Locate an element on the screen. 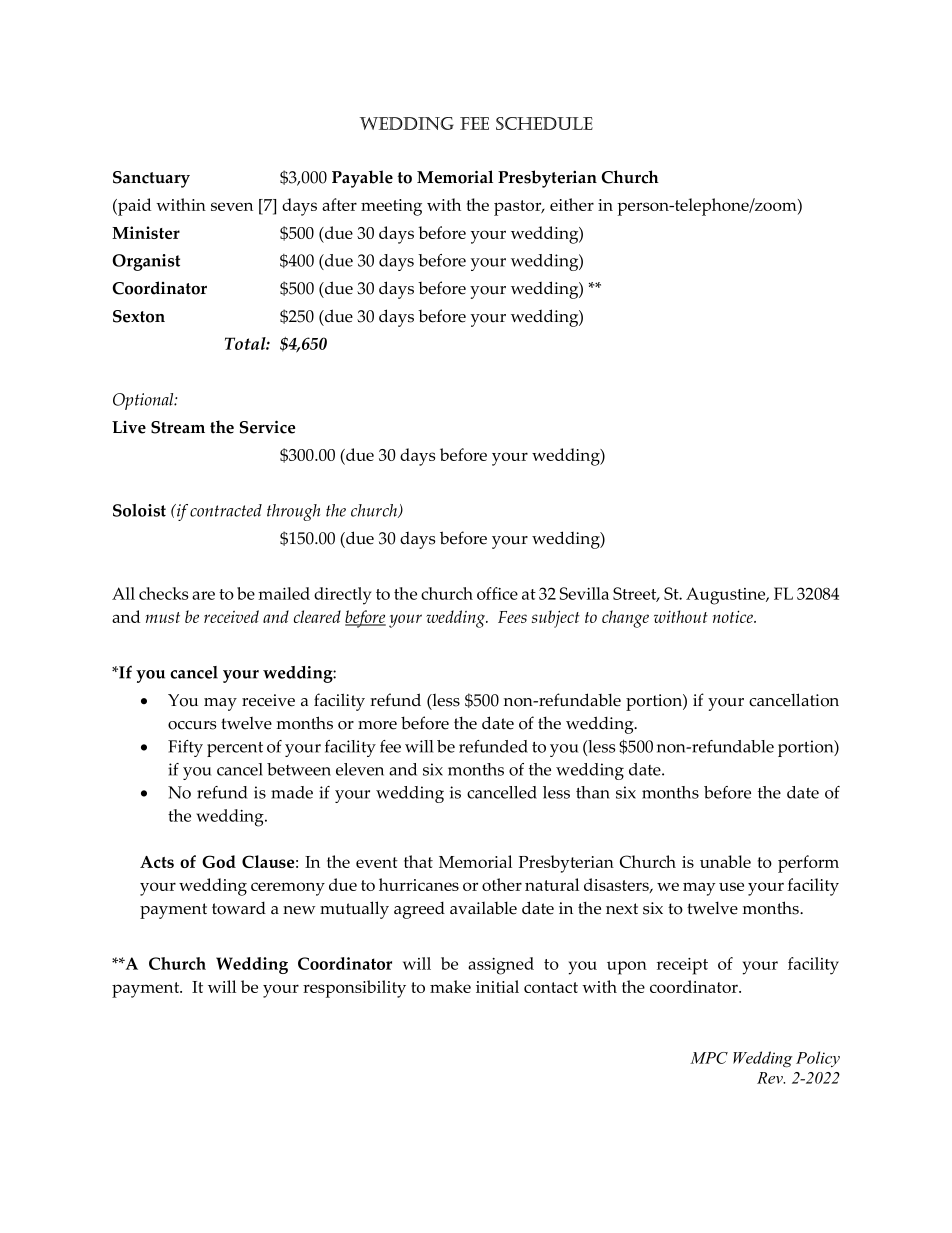 The image size is (952, 1233). responsibility is located at coordinates (354, 989).
